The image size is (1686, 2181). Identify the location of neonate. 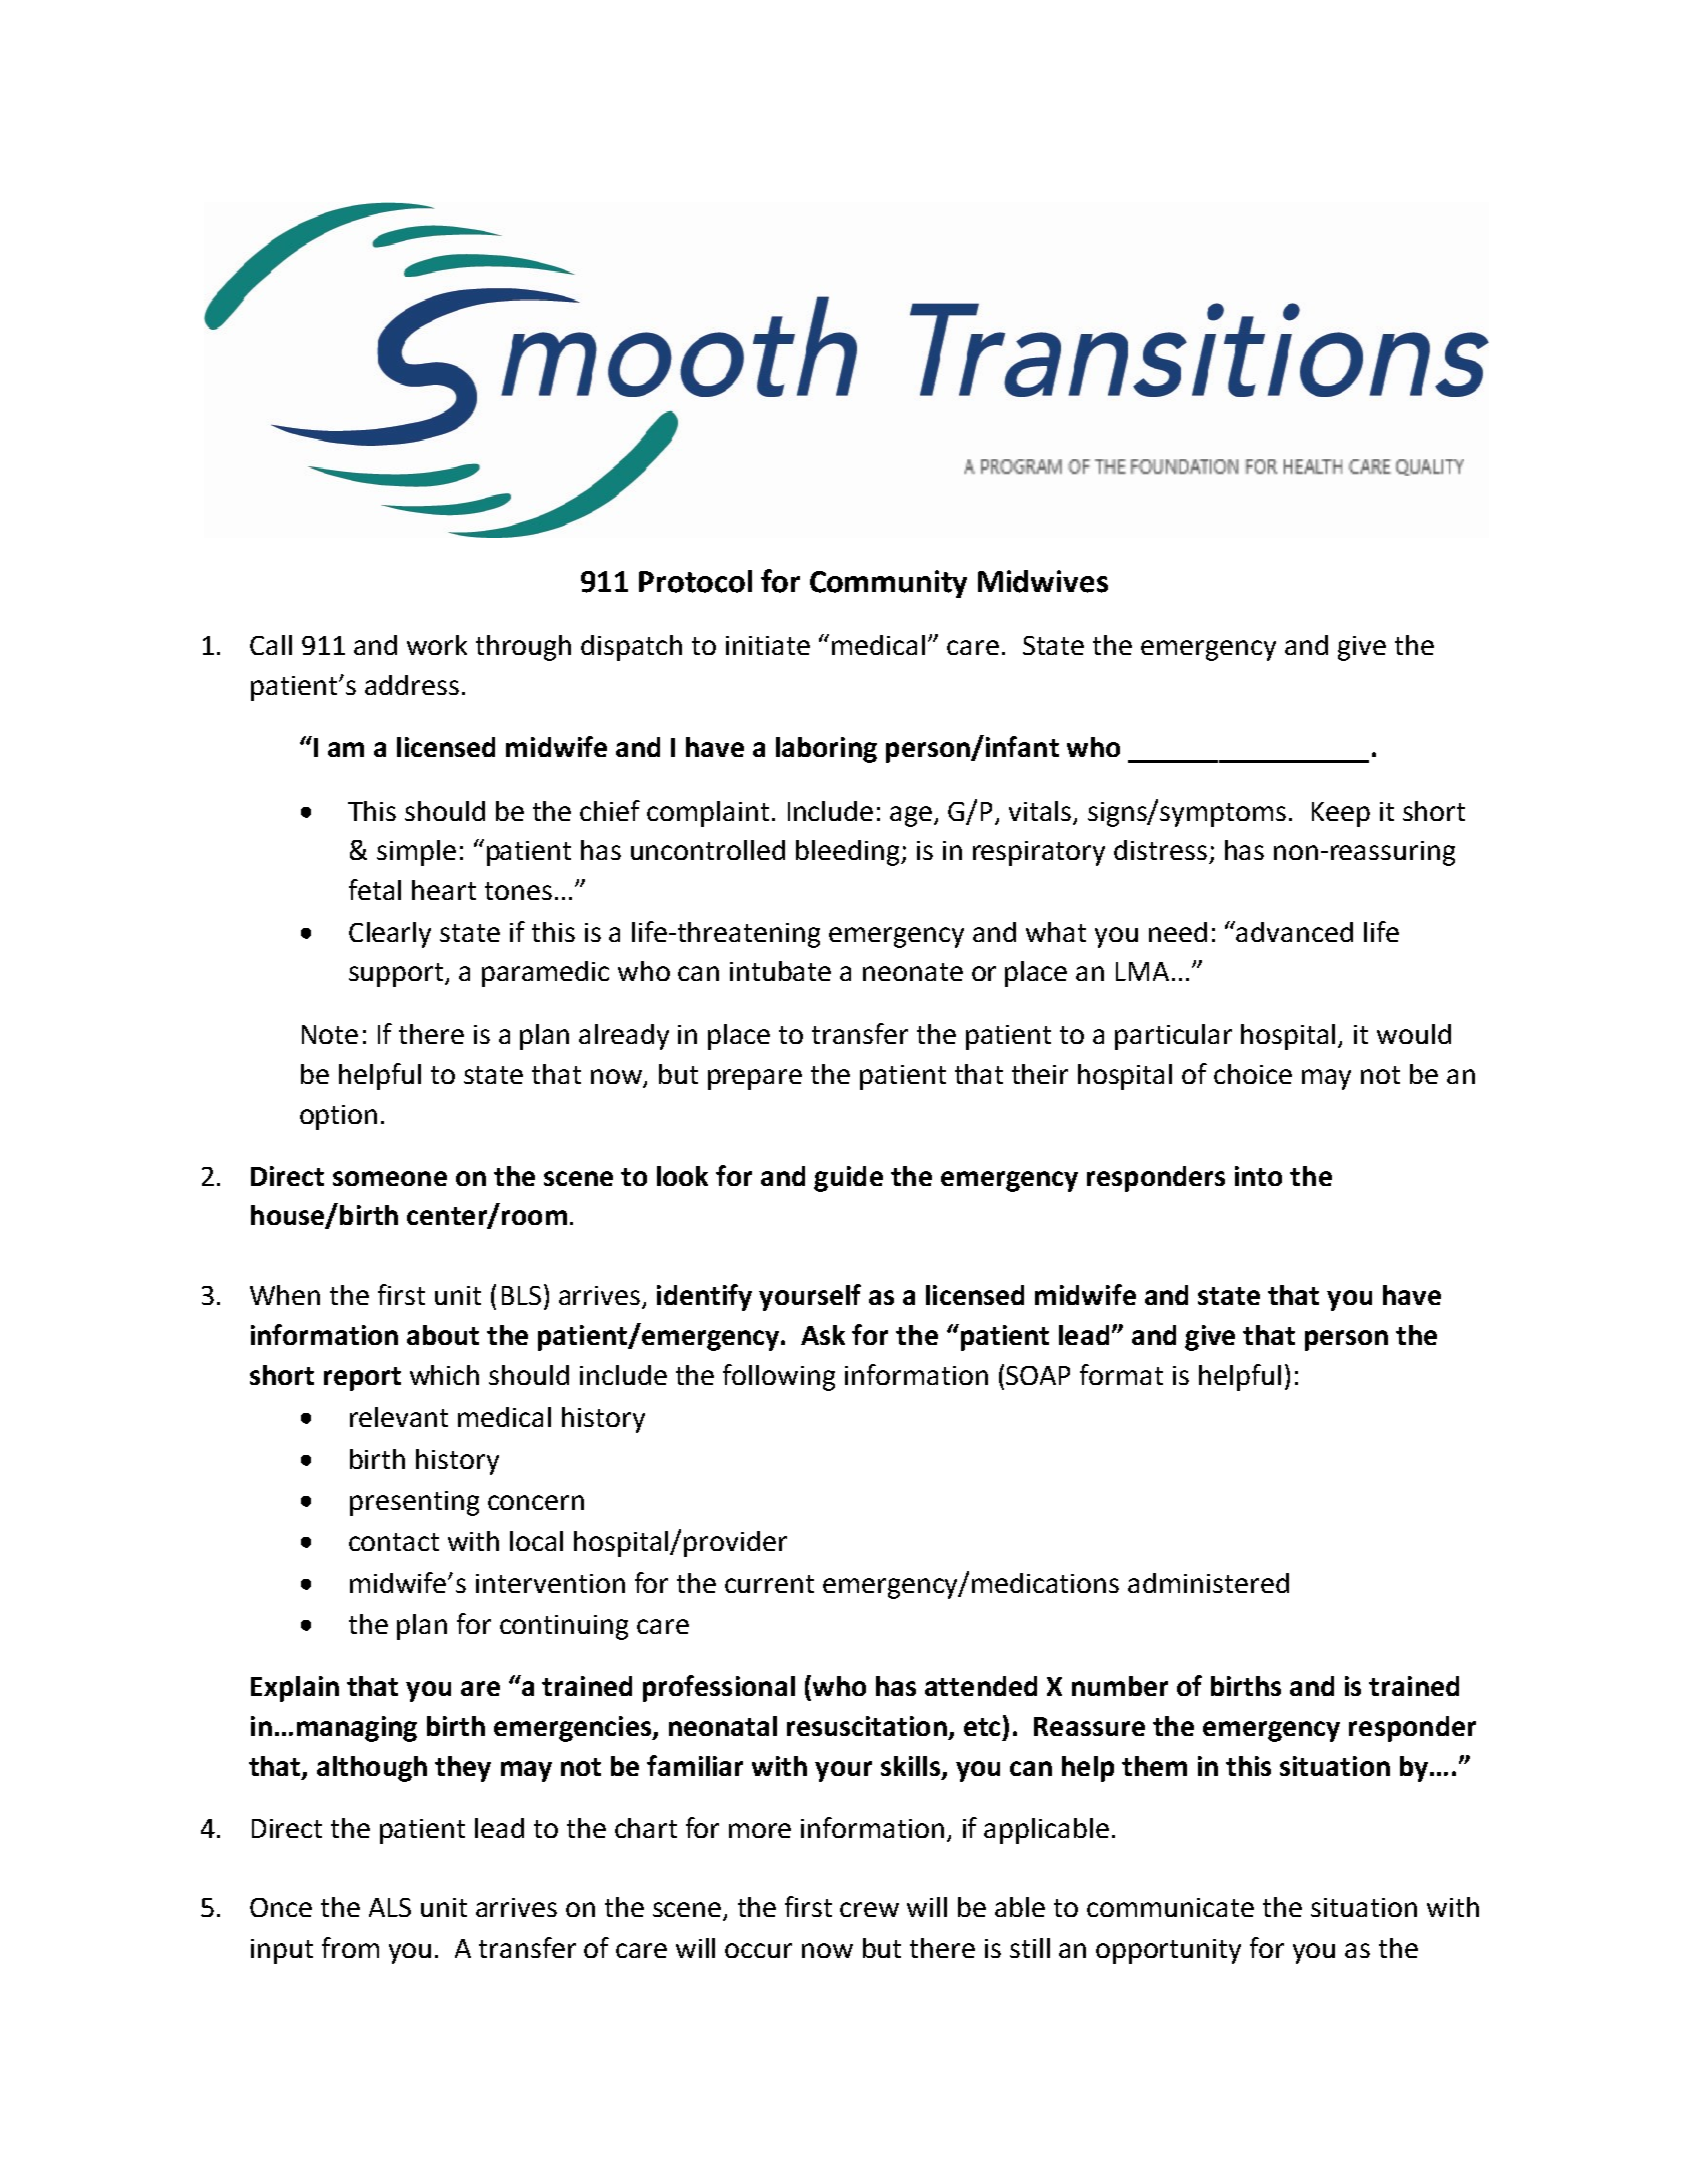
(913, 972).
